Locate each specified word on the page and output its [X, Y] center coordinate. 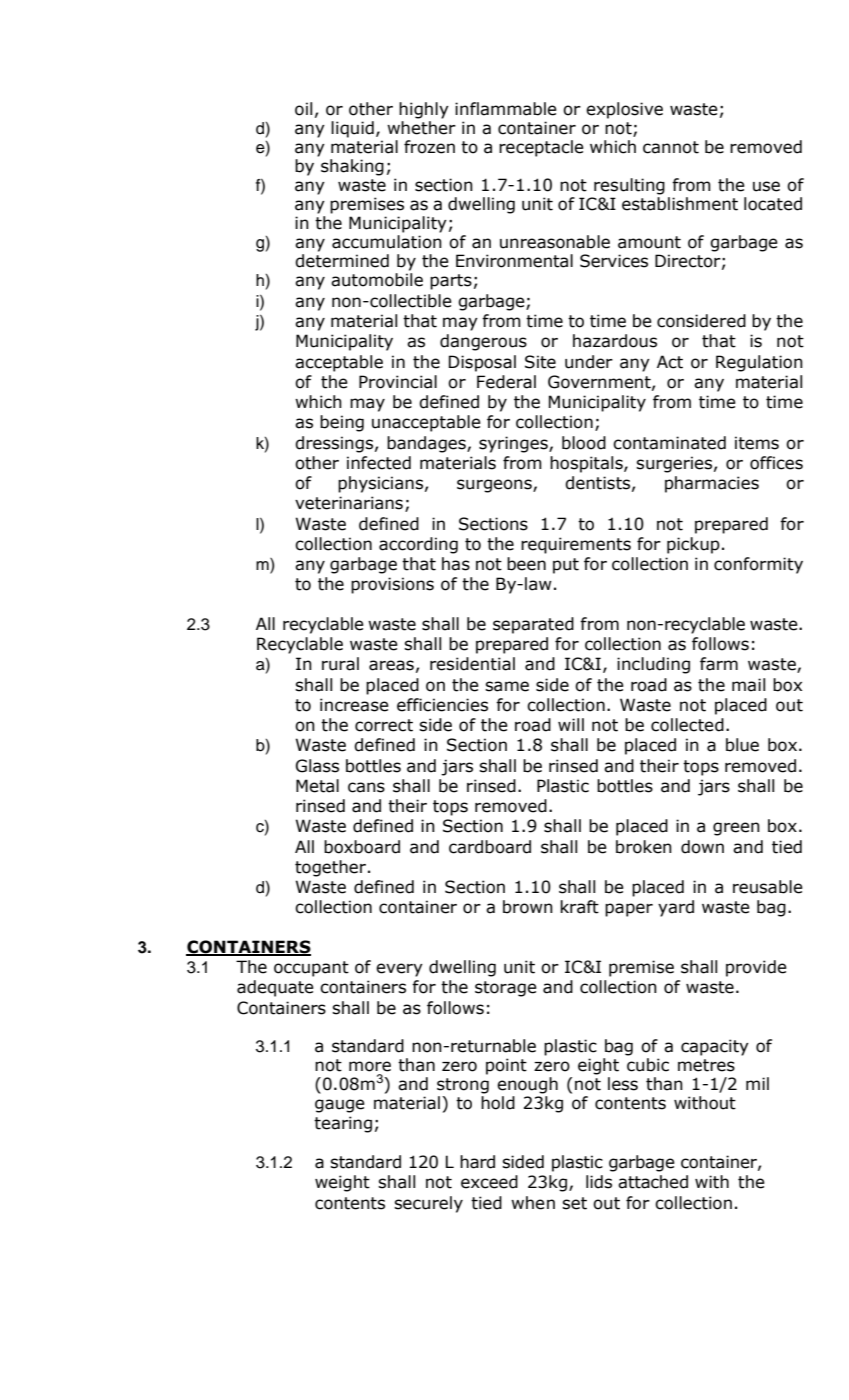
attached [653, 1182]
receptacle [541, 148]
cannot [671, 147]
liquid [352, 129]
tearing [343, 1124]
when [533, 1203]
